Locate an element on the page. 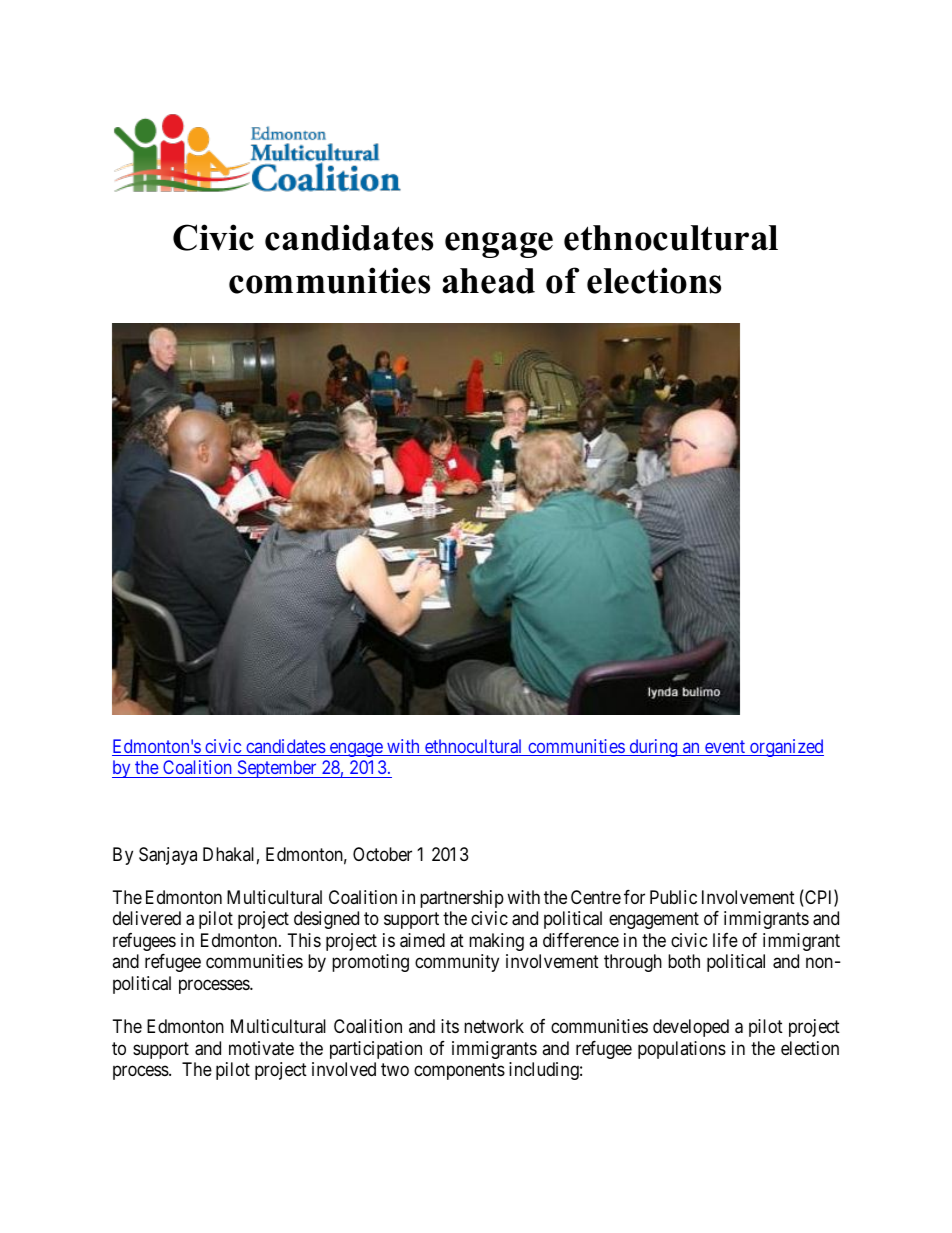  October is located at coordinates (382, 854).
